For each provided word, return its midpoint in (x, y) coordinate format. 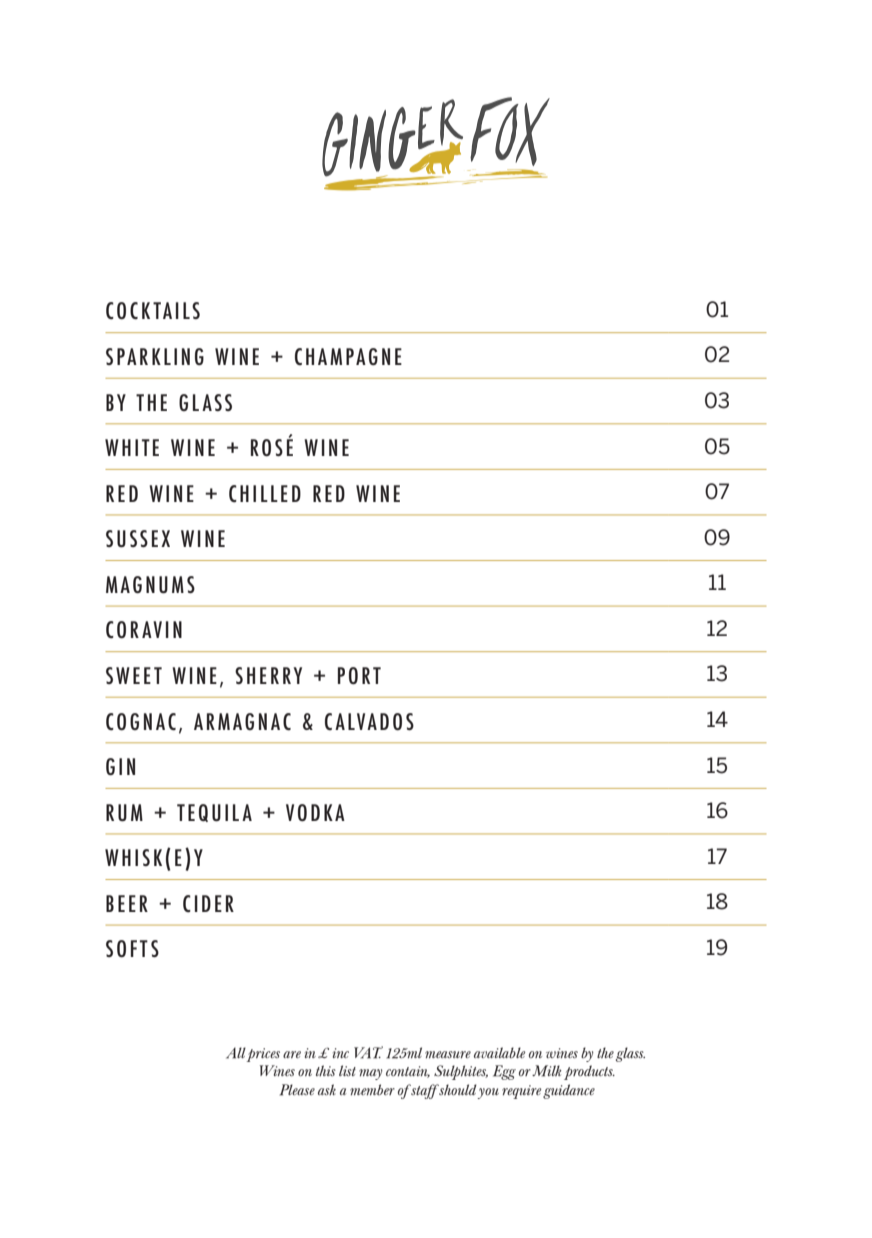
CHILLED (265, 494)
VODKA (315, 812)
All (236, 1053)
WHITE (132, 447)
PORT (359, 675)
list (347, 1070)
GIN (120, 766)
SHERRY (268, 675)
